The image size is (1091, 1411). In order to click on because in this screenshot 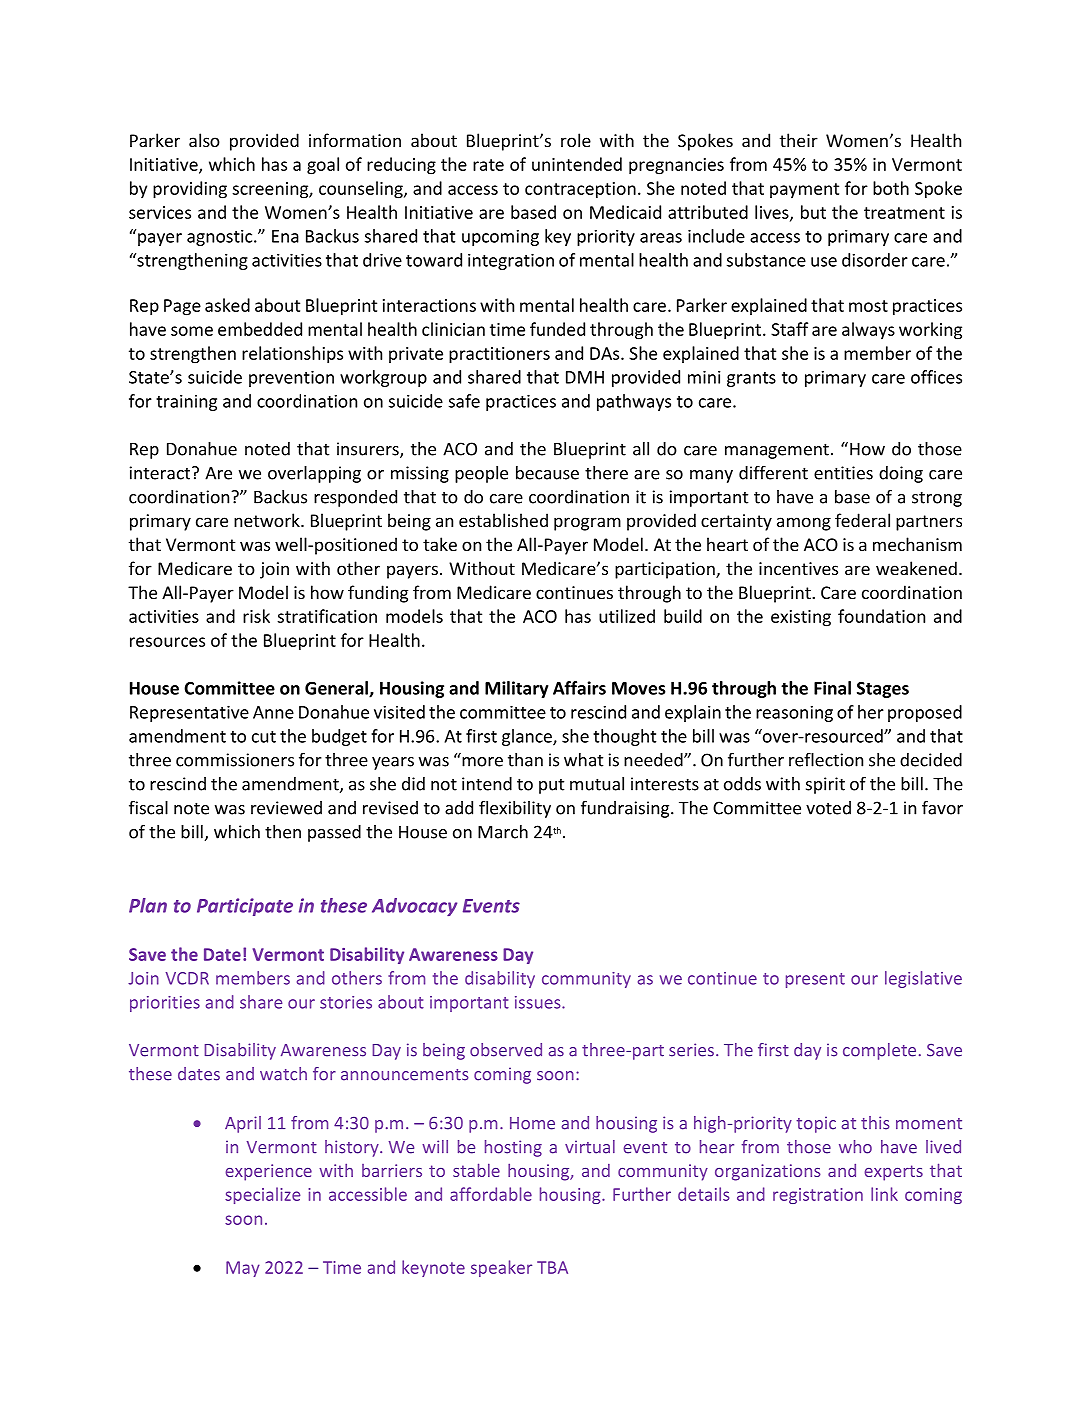, I will do `click(547, 473)`.
